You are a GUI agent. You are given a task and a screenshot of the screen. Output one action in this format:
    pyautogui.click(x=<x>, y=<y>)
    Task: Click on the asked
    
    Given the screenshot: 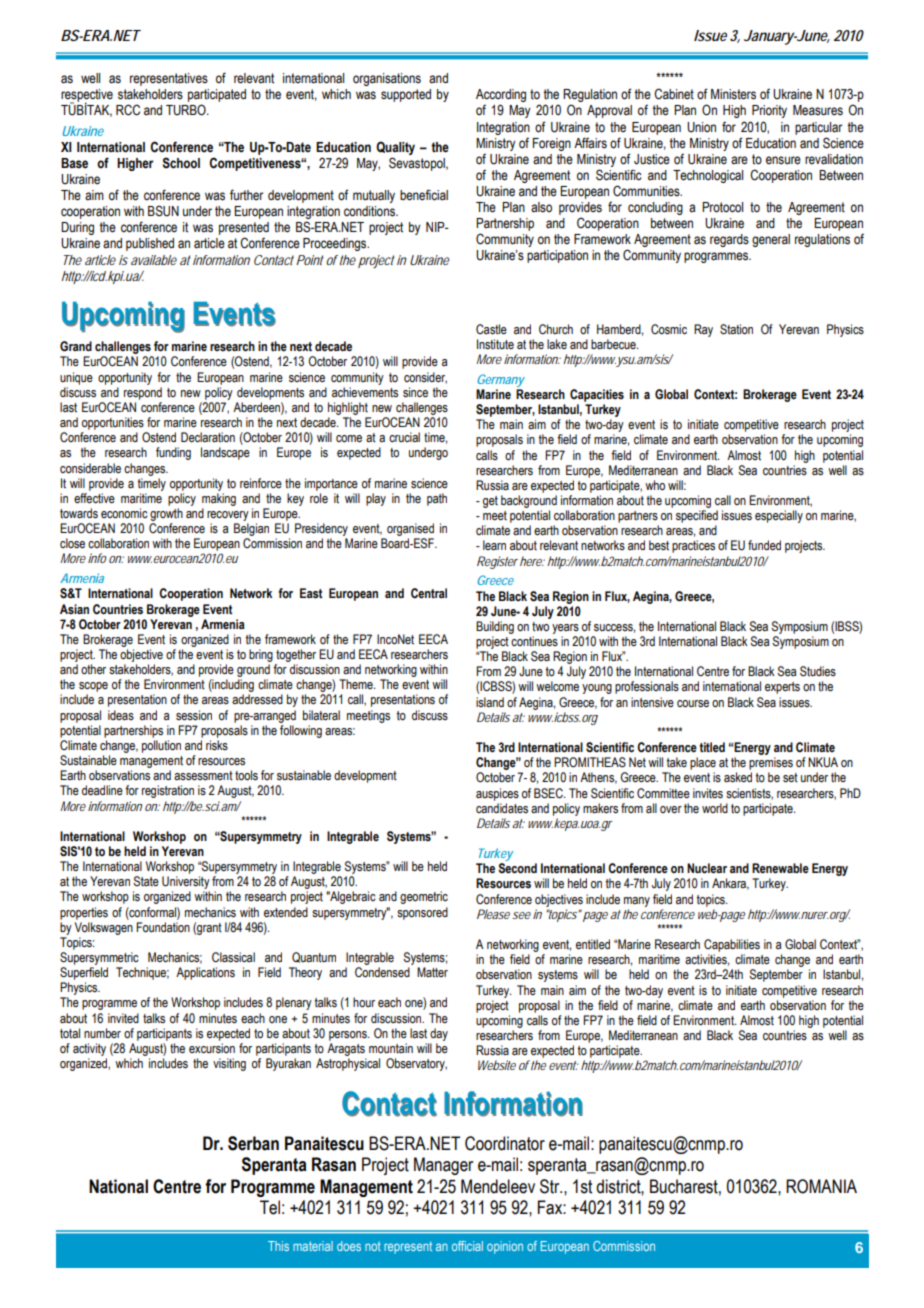 What is the action you would take?
    pyautogui.click(x=738, y=777)
